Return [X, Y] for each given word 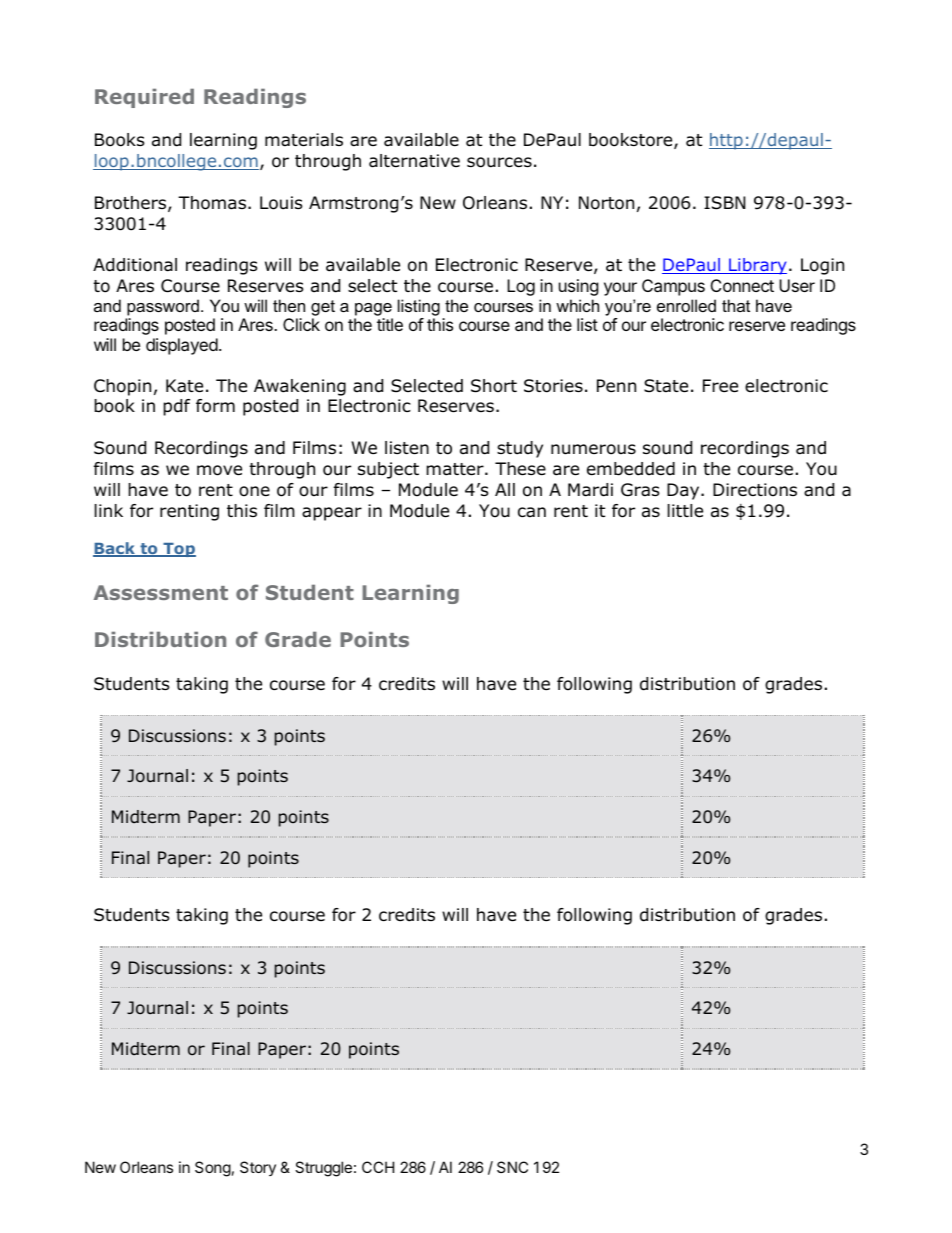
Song [213, 1169]
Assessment [161, 592]
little [685, 511]
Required [144, 98]
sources [499, 162]
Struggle [323, 1169]
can [532, 512]
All [505, 489]
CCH [378, 1167]
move [219, 470]
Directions [755, 490]
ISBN [725, 203]
